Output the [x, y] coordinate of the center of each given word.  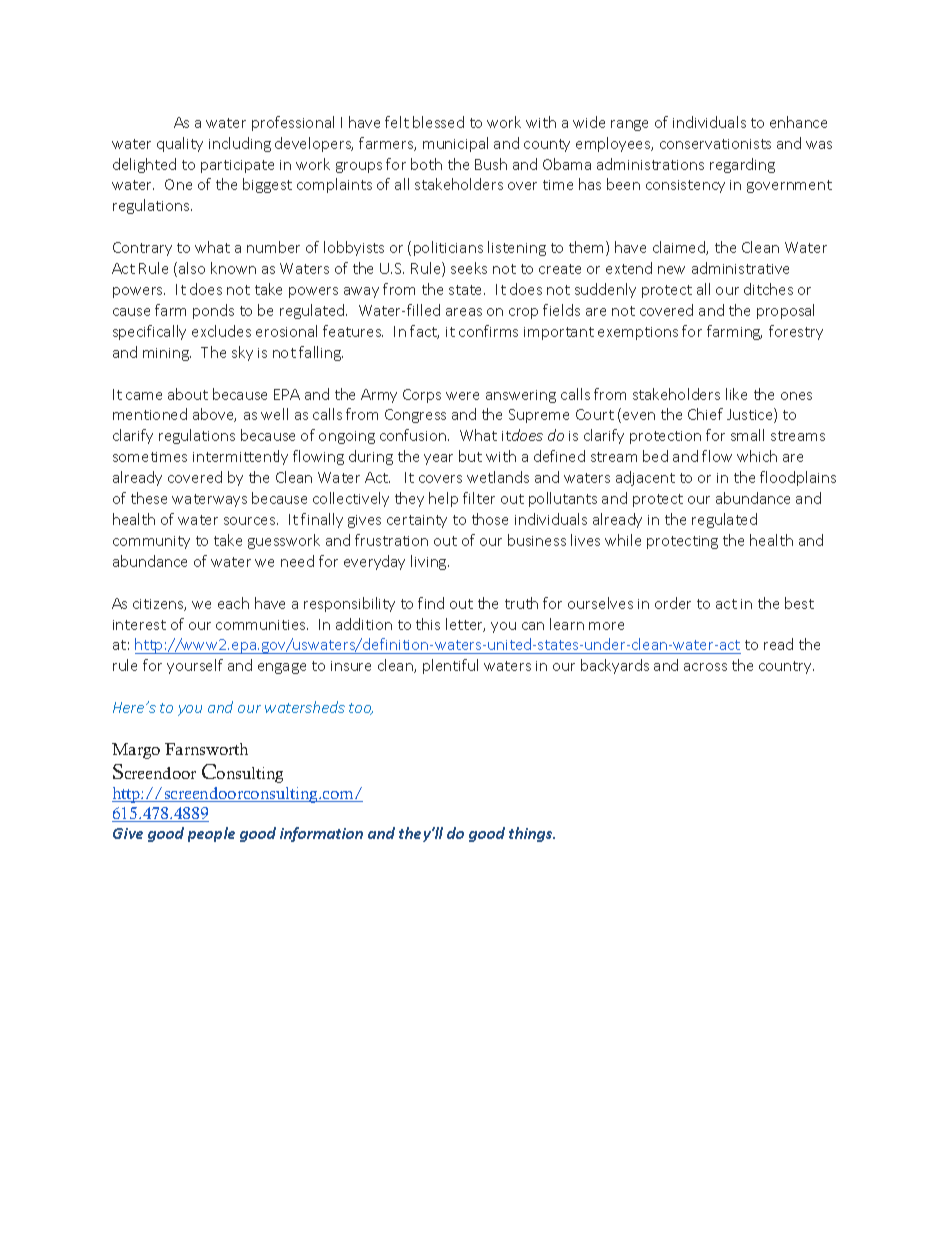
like [736, 394]
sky [242, 353]
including [240, 144]
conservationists [715, 144]
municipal [455, 144]
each [233, 603]
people [211, 834]
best [799, 603]
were [462, 396]
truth [521, 603]
